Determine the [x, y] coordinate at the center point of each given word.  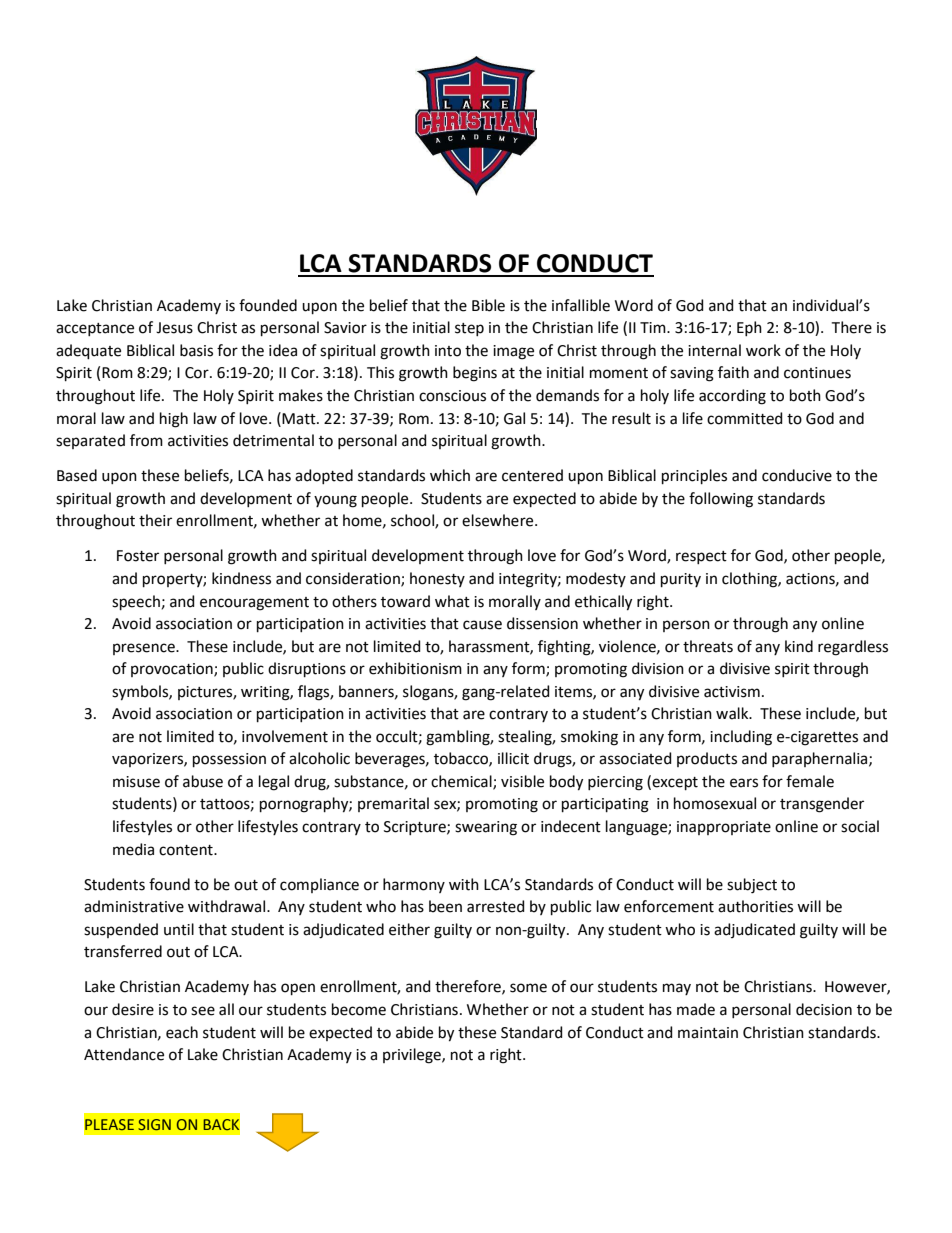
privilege [413, 1056]
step [469, 329]
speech [136, 602]
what [452, 601]
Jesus [174, 328]
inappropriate [724, 828]
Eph [749, 328]
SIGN [154, 1124]
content [187, 850]
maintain [708, 1033]
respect [701, 557]
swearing [486, 828]
